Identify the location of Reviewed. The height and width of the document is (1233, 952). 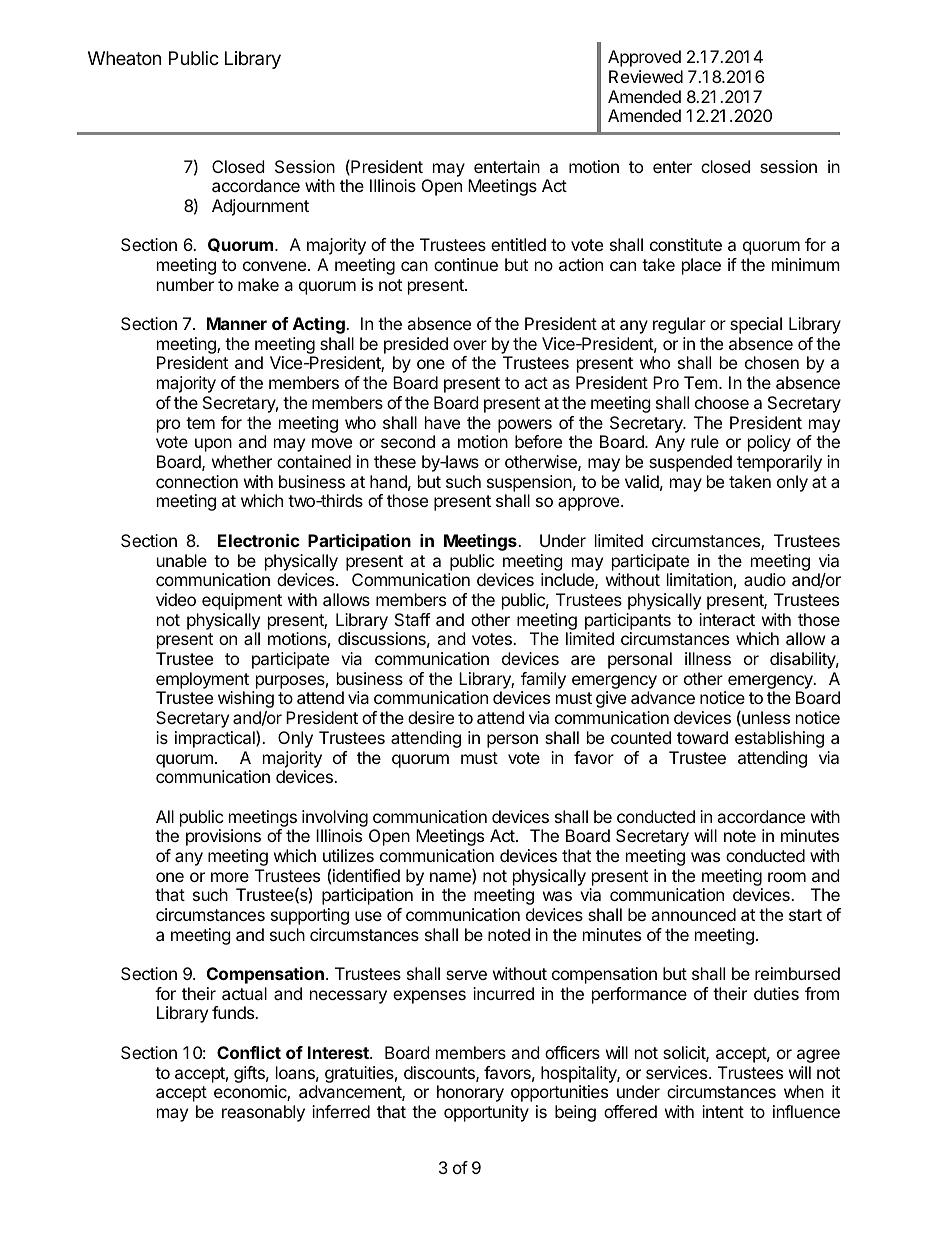
(646, 76).
